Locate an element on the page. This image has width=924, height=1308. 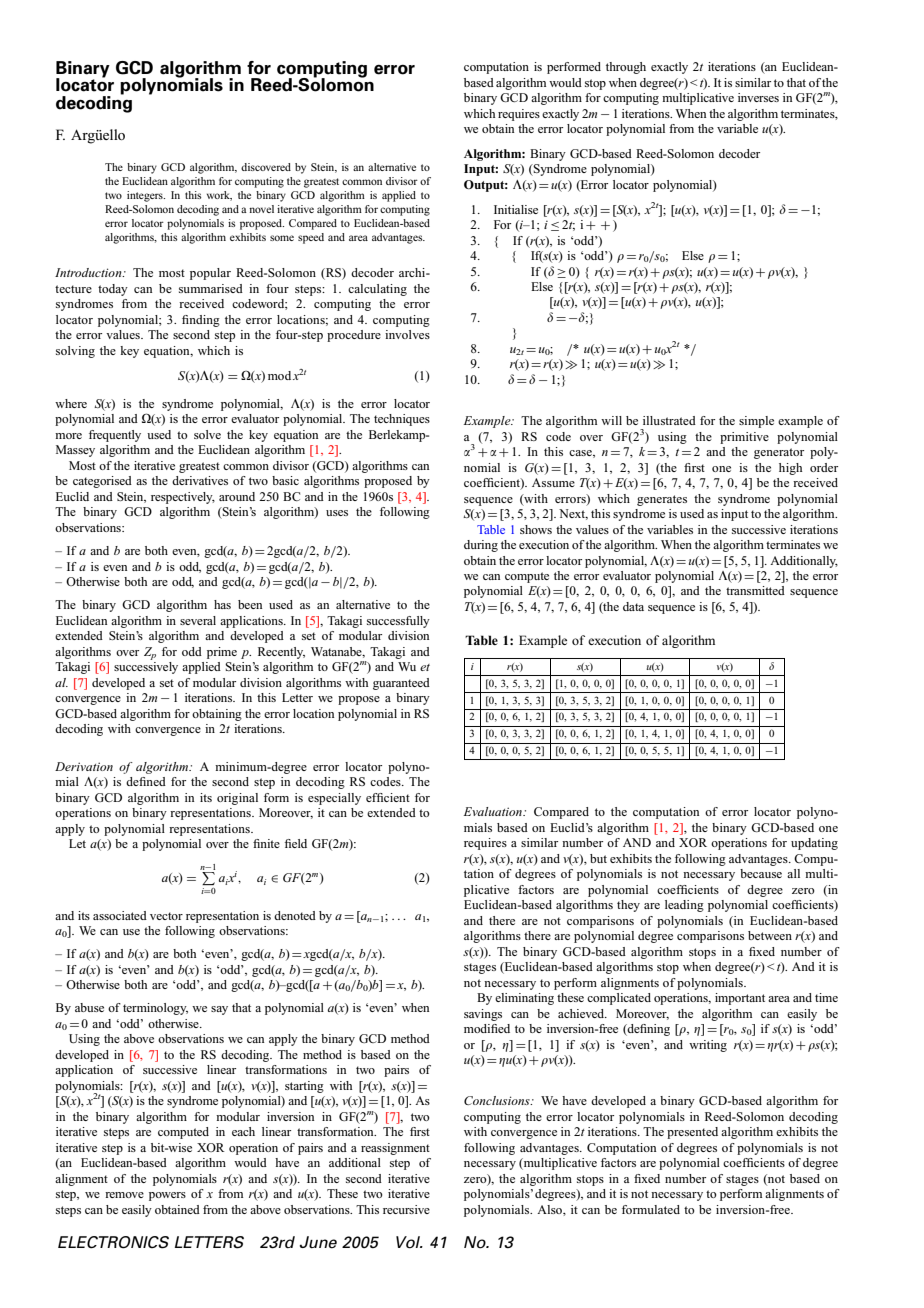
presented is located at coordinates (692, 1133).
